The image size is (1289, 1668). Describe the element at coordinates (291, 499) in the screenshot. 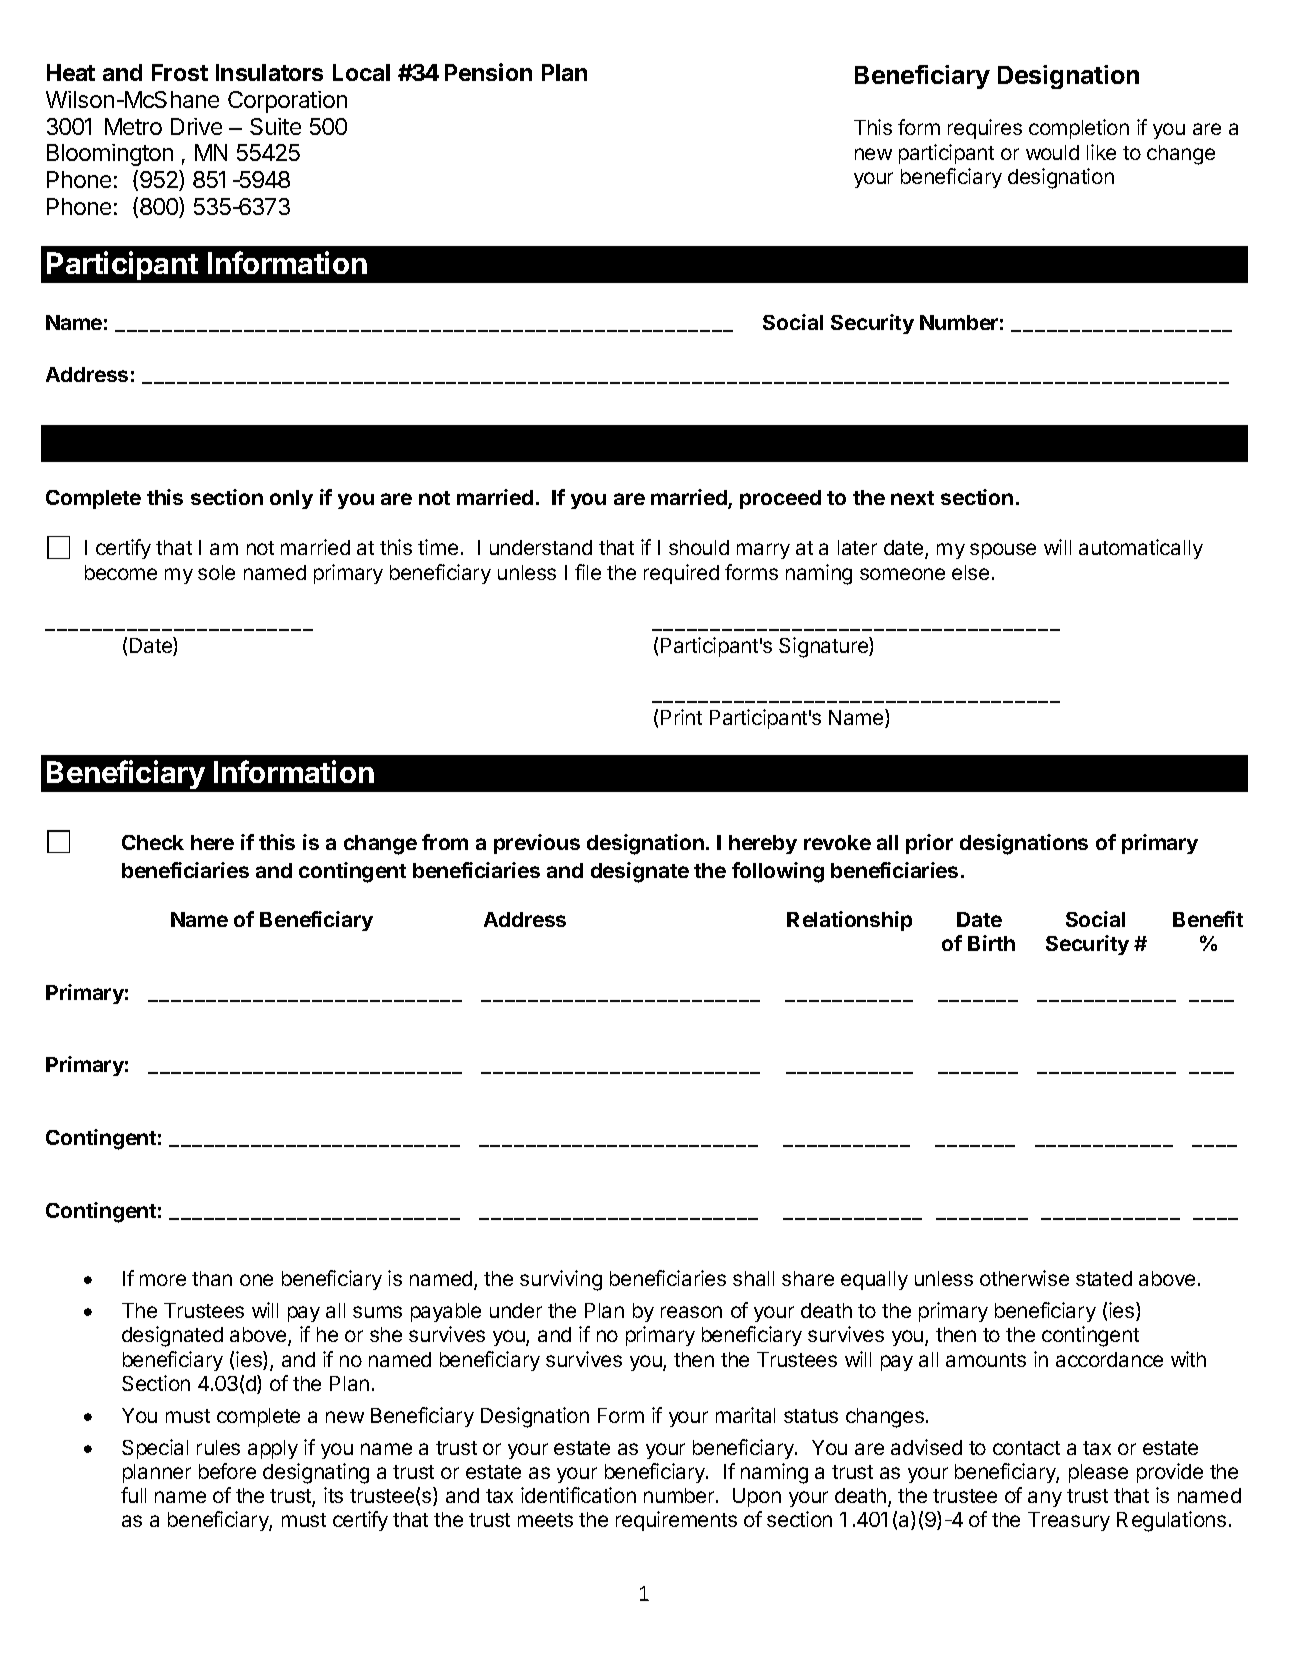

I see `only` at that location.
